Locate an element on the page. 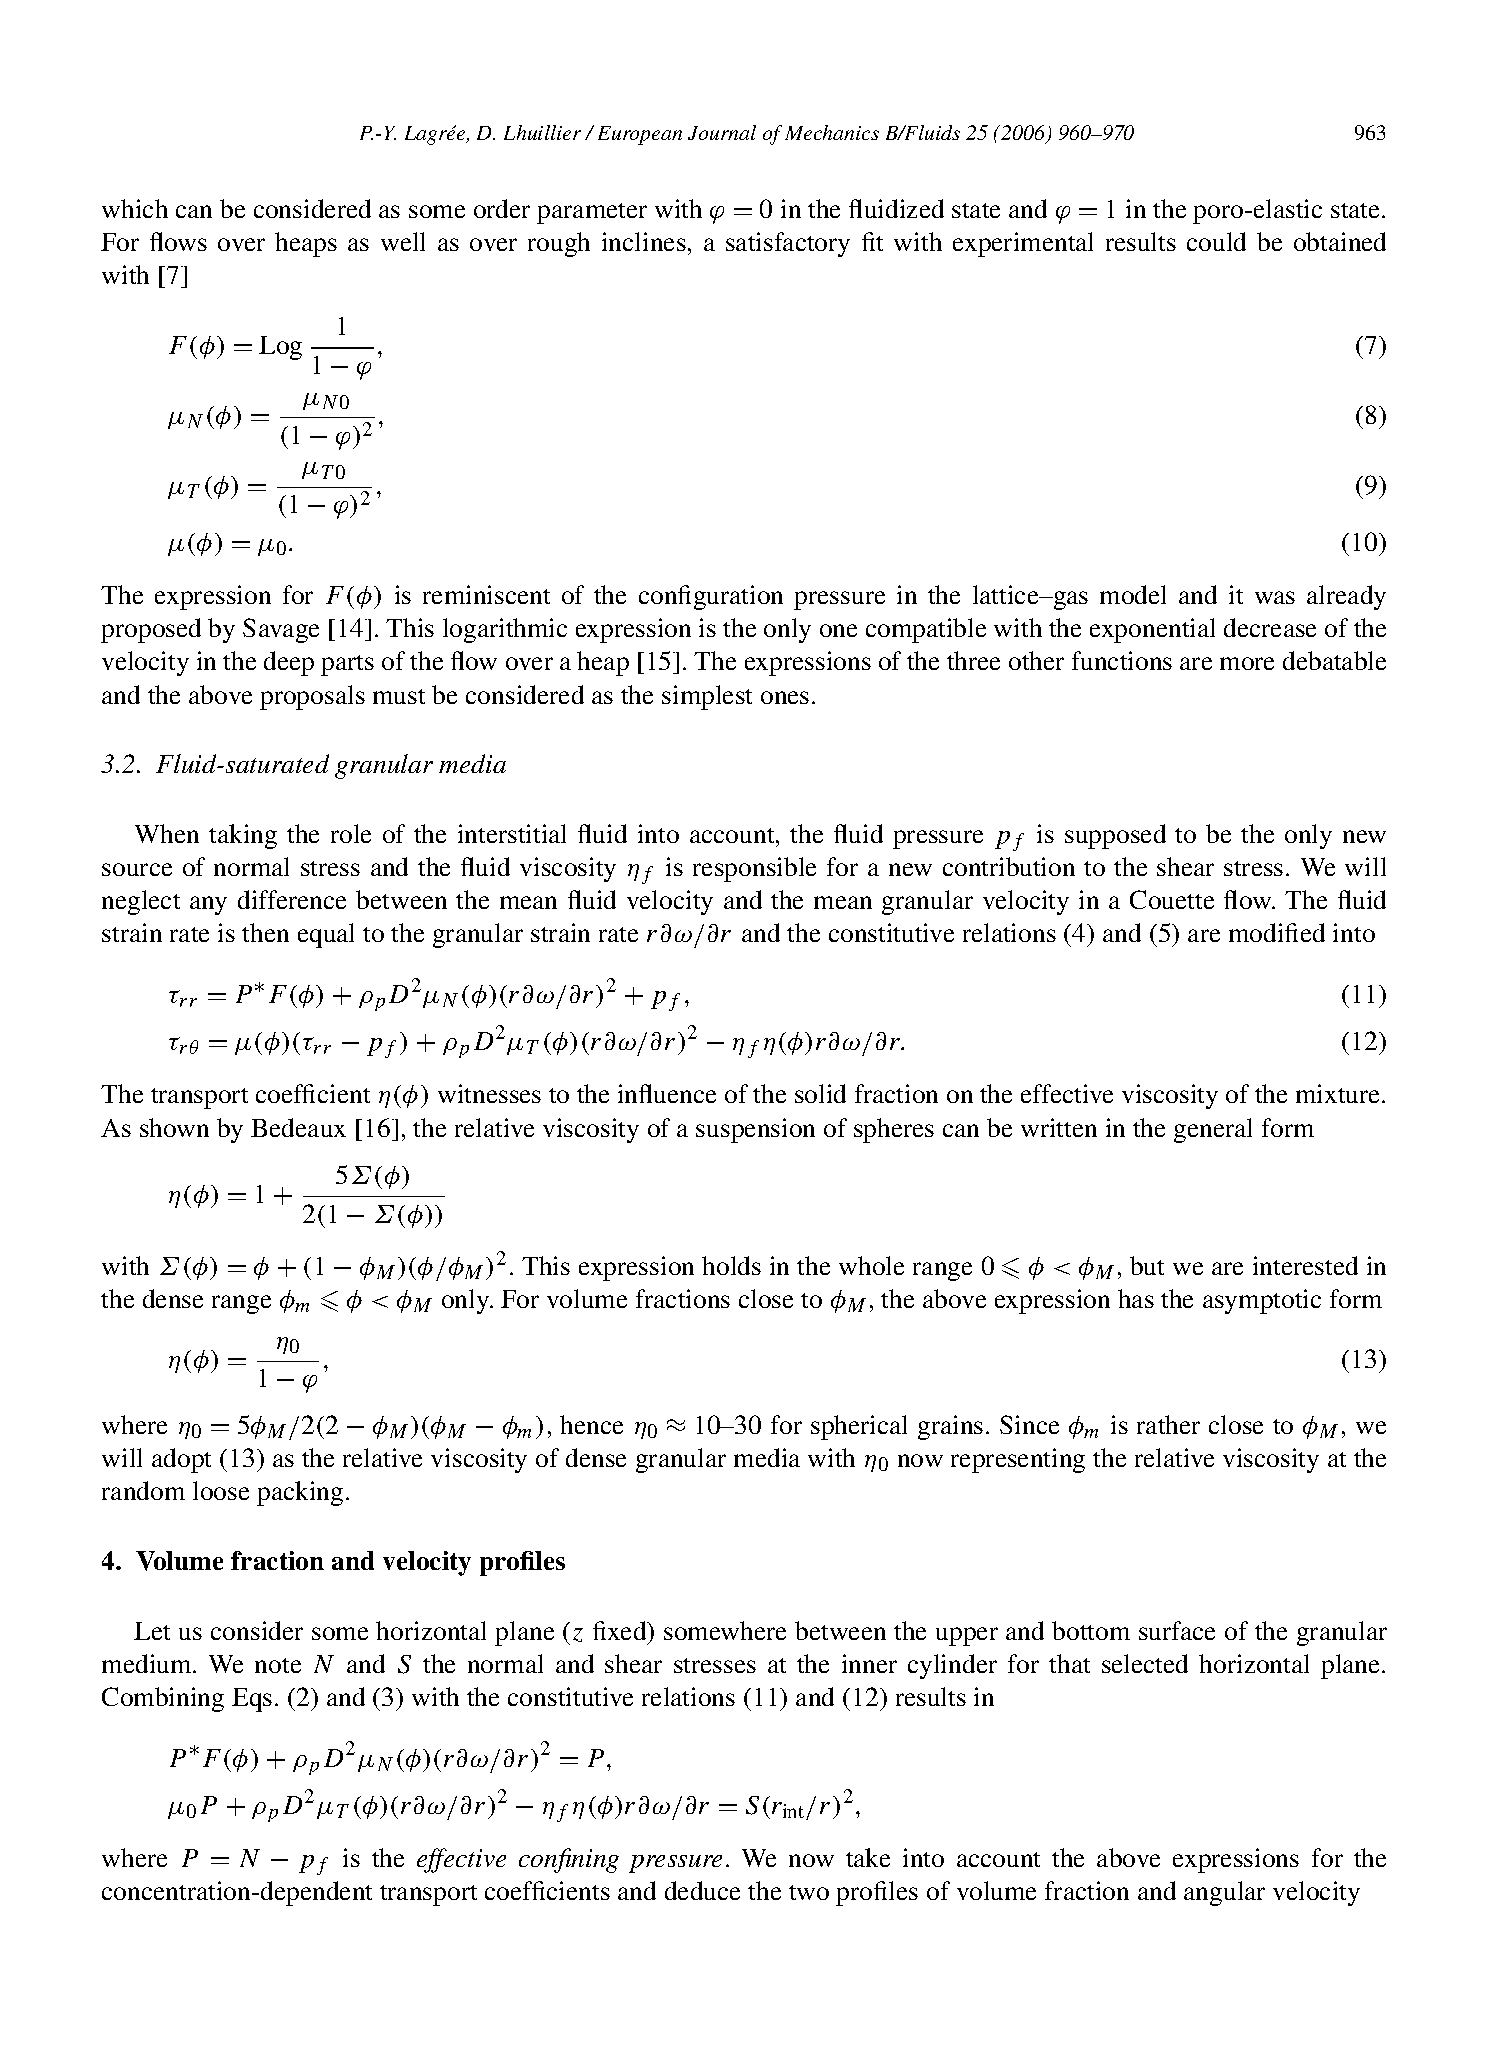 This image has height=2049, width=1501. deduce is located at coordinates (702, 1890).
